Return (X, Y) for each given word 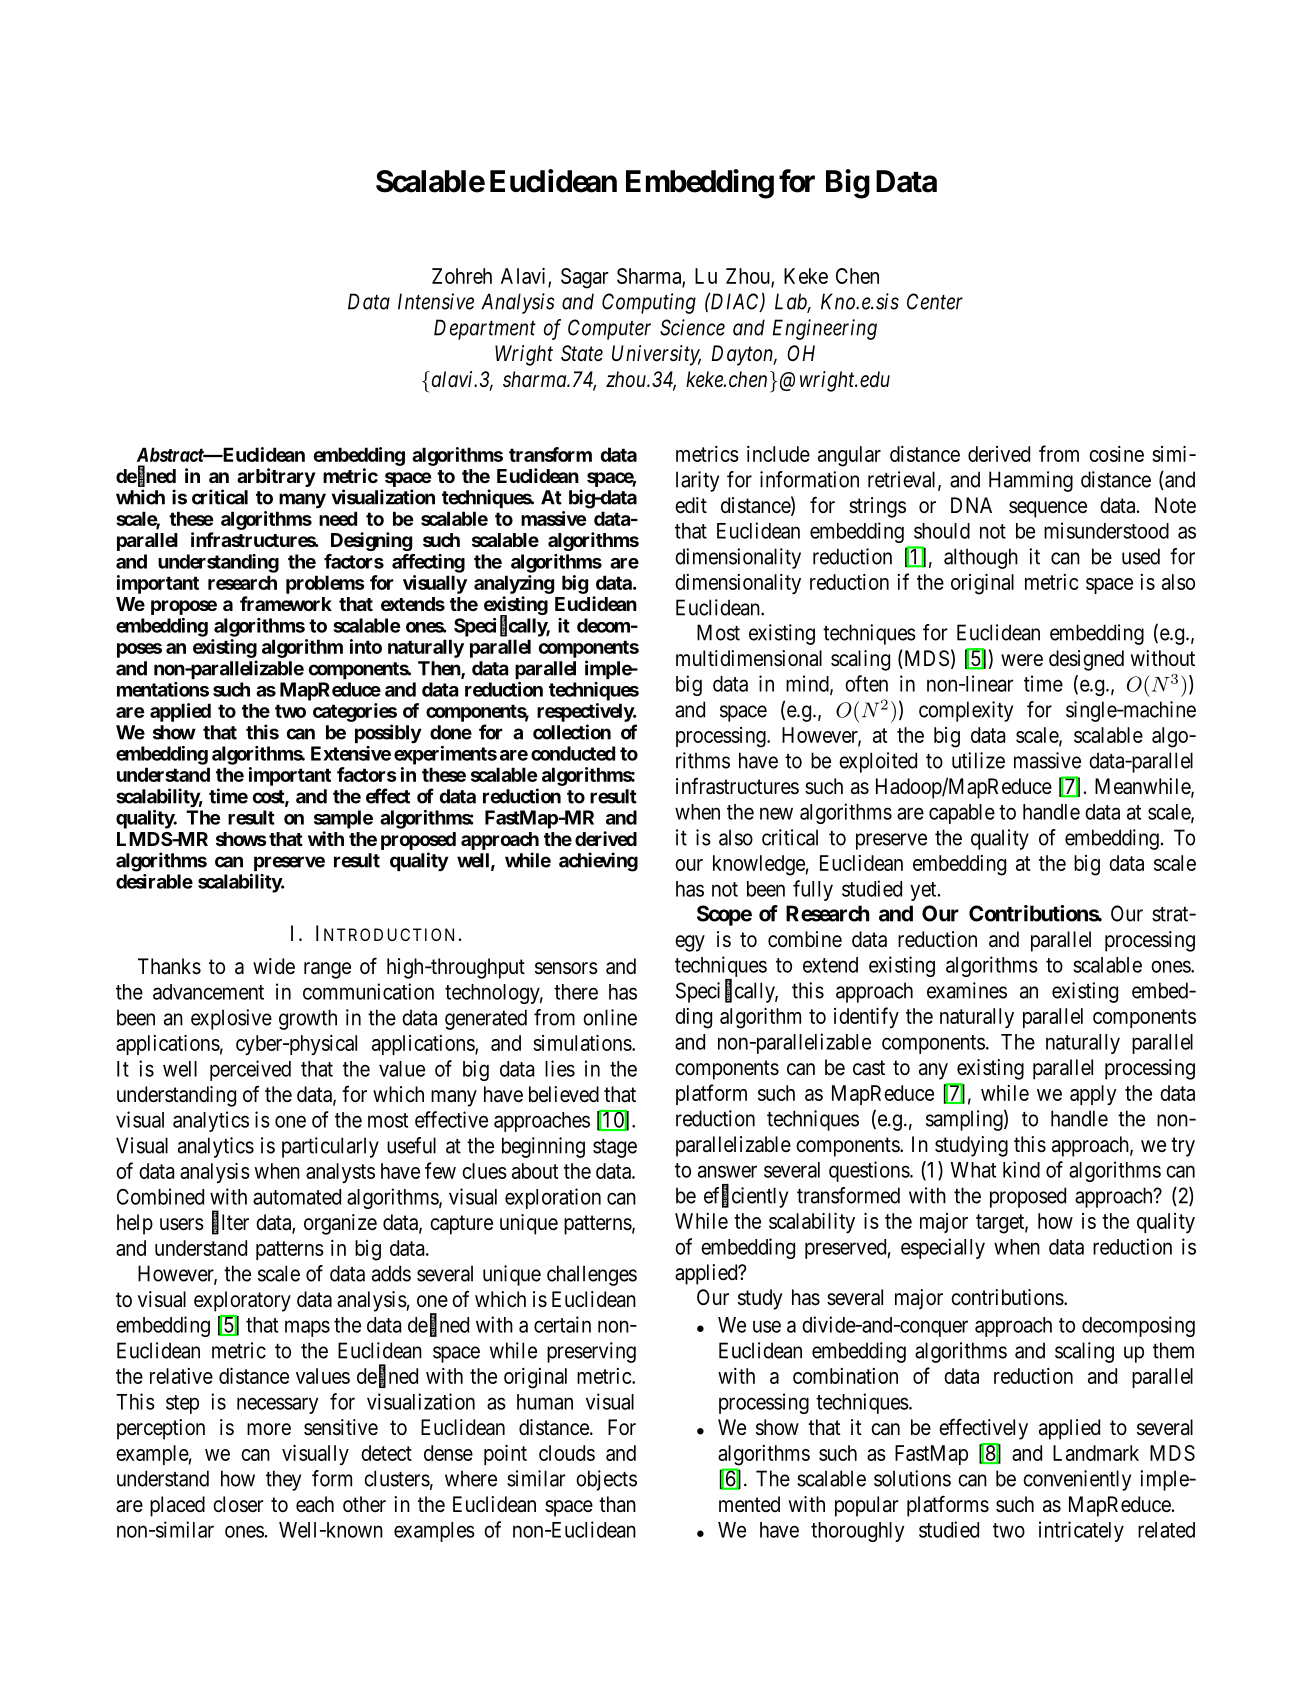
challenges (592, 1275)
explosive (231, 1019)
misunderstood (1106, 530)
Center (935, 301)
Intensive (436, 301)
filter (230, 1223)
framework (286, 603)
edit (691, 505)
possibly (388, 734)
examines (967, 990)
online (610, 1017)
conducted (573, 753)
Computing (649, 303)
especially (943, 1248)
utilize (978, 760)
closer (238, 1504)
